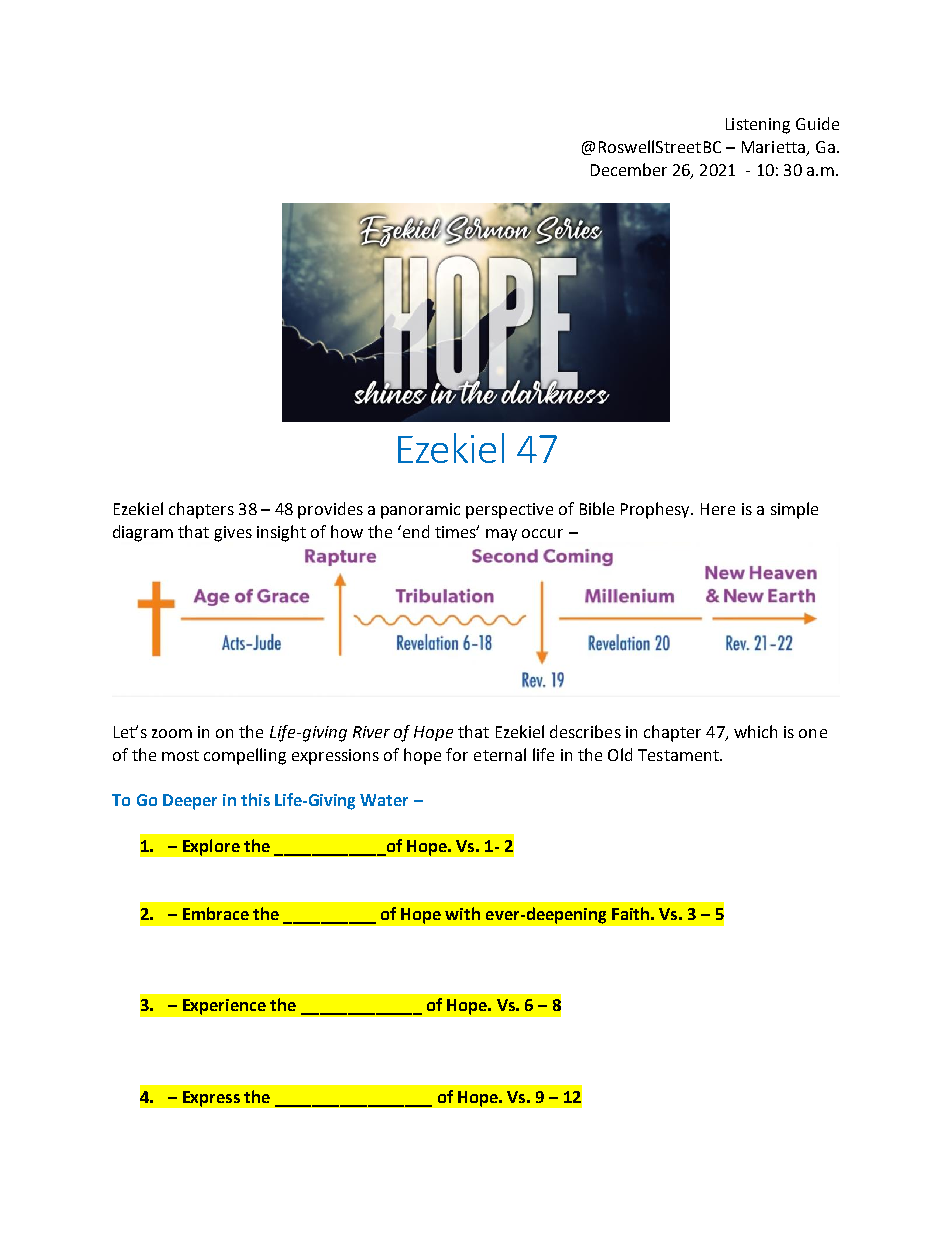 The image size is (952, 1233). What do you see at coordinates (462, 913) in the page?
I see `with` at bounding box center [462, 913].
